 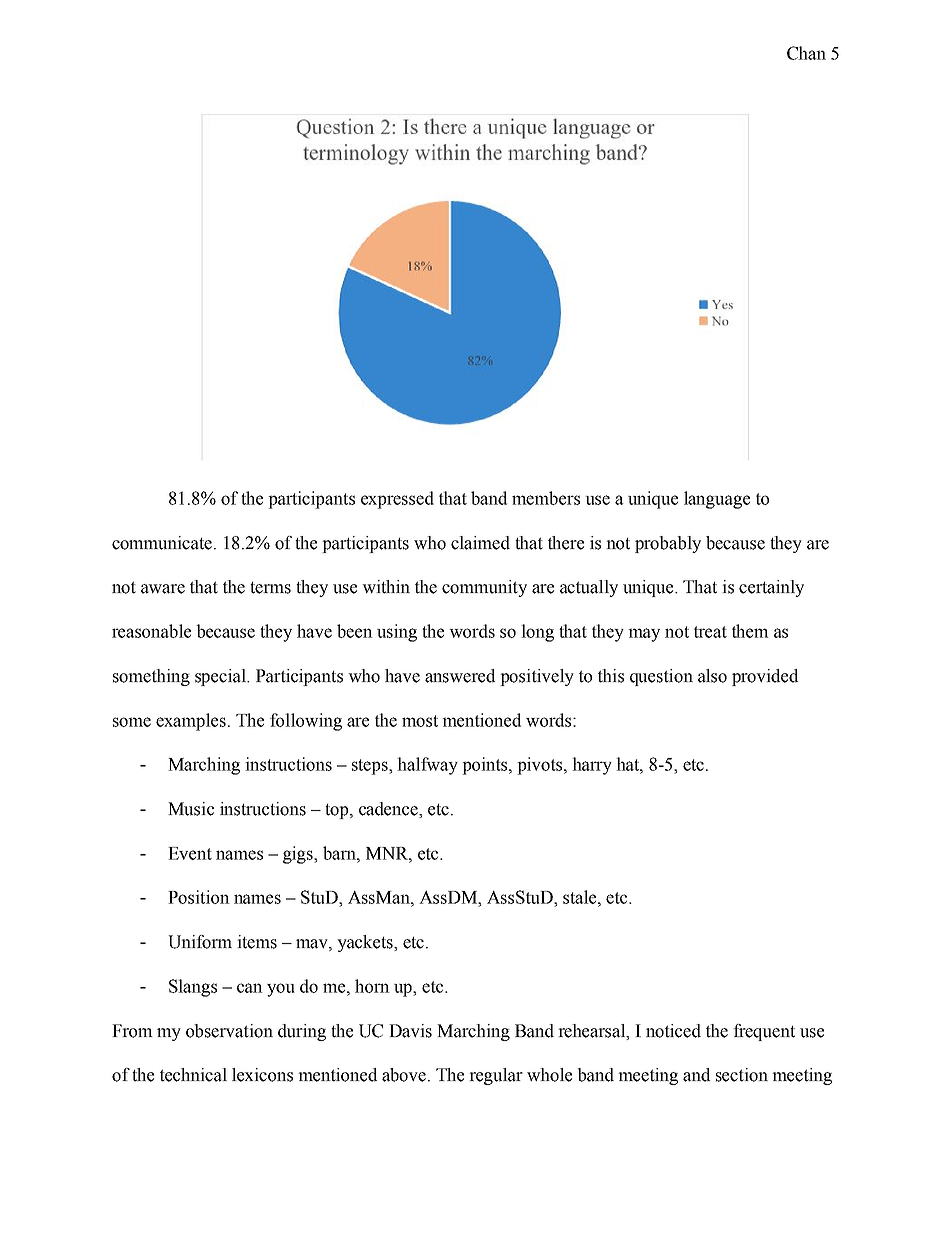 I want to click on certainly, so click(x=771, y=588).
